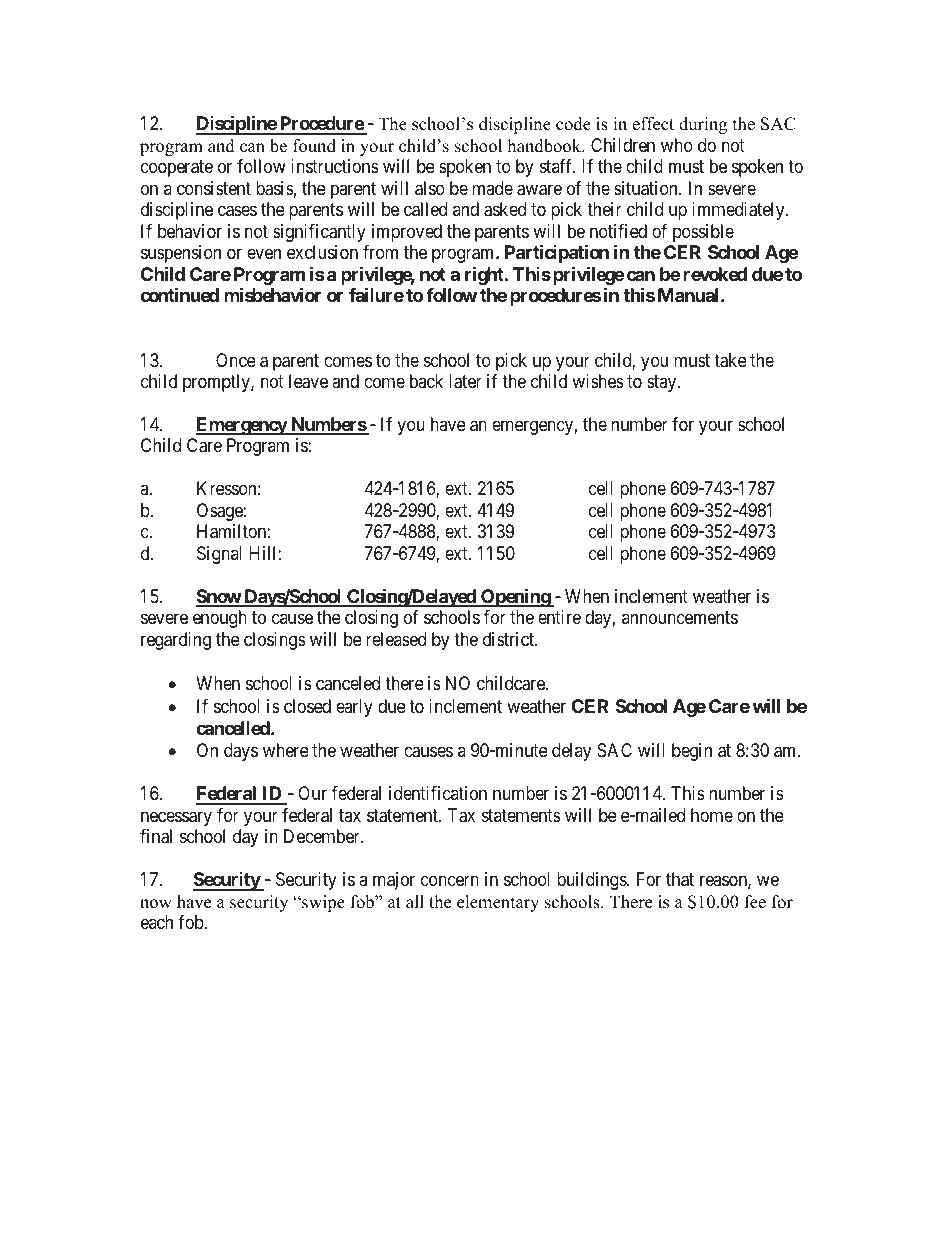  Describe the element at coordinates (663, 383) in the document. I see `stay` at that location.
